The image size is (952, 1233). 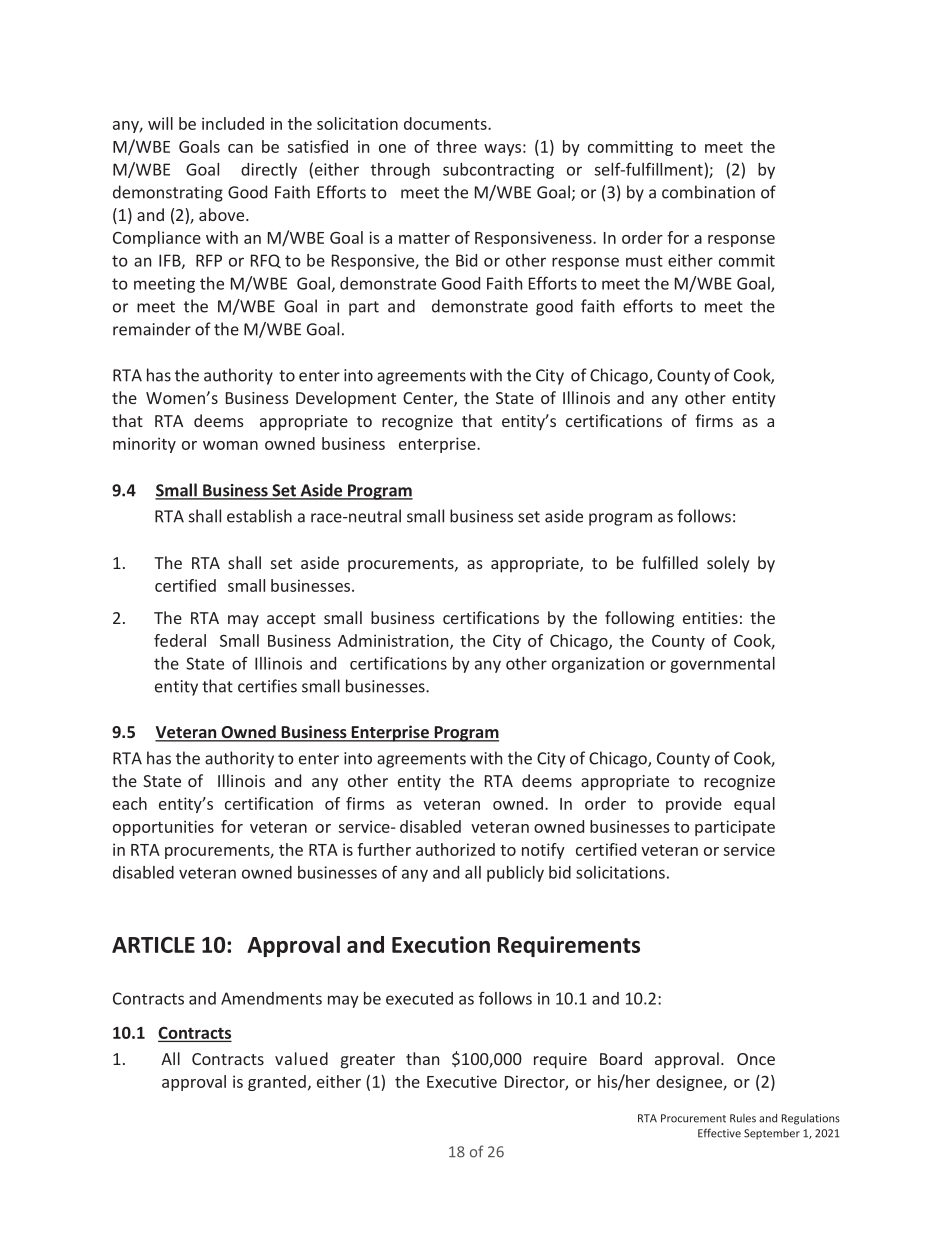 I want to click on federal, so click(x=180, y=640).
